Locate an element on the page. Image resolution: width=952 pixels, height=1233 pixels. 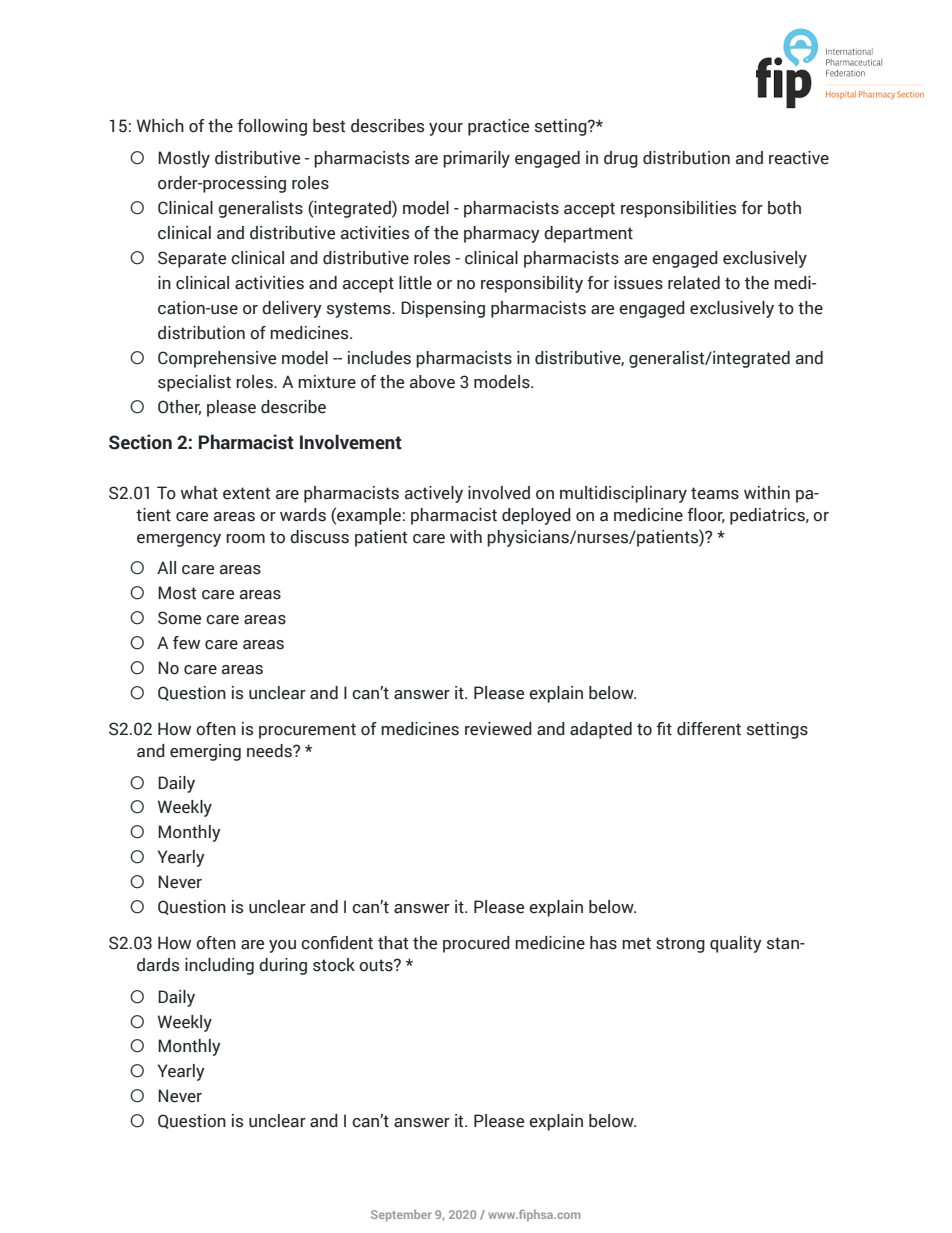
September is located at coordinates (401, 1215).
